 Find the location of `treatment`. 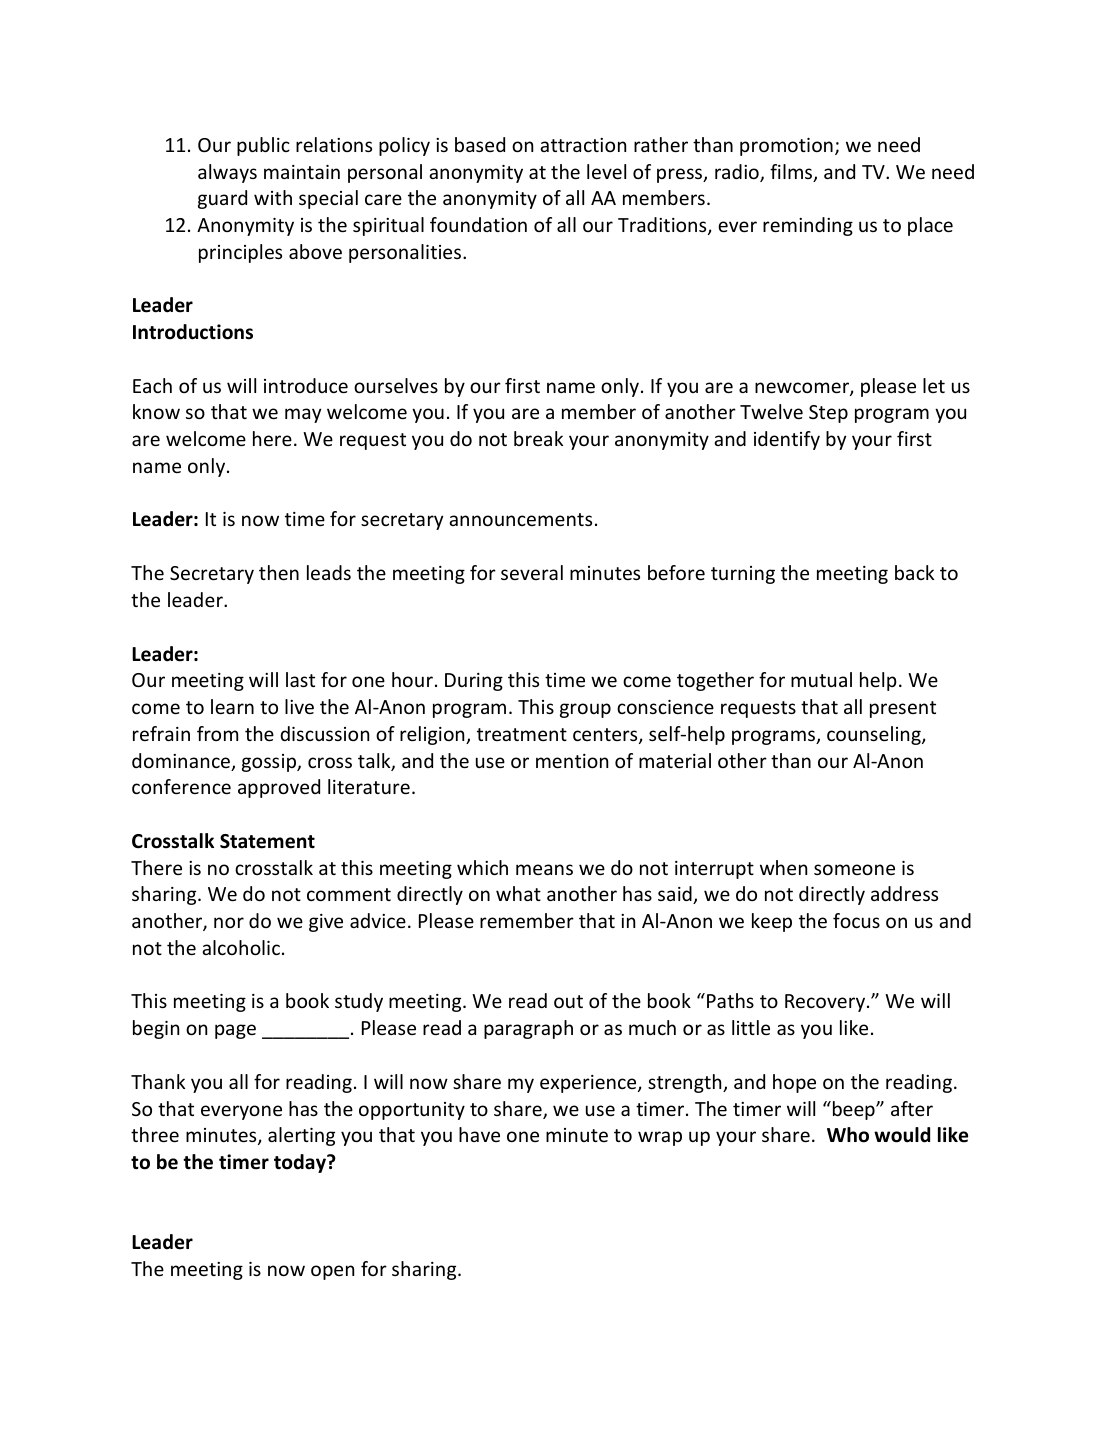

treatment is located at coordinates (522, 734).
